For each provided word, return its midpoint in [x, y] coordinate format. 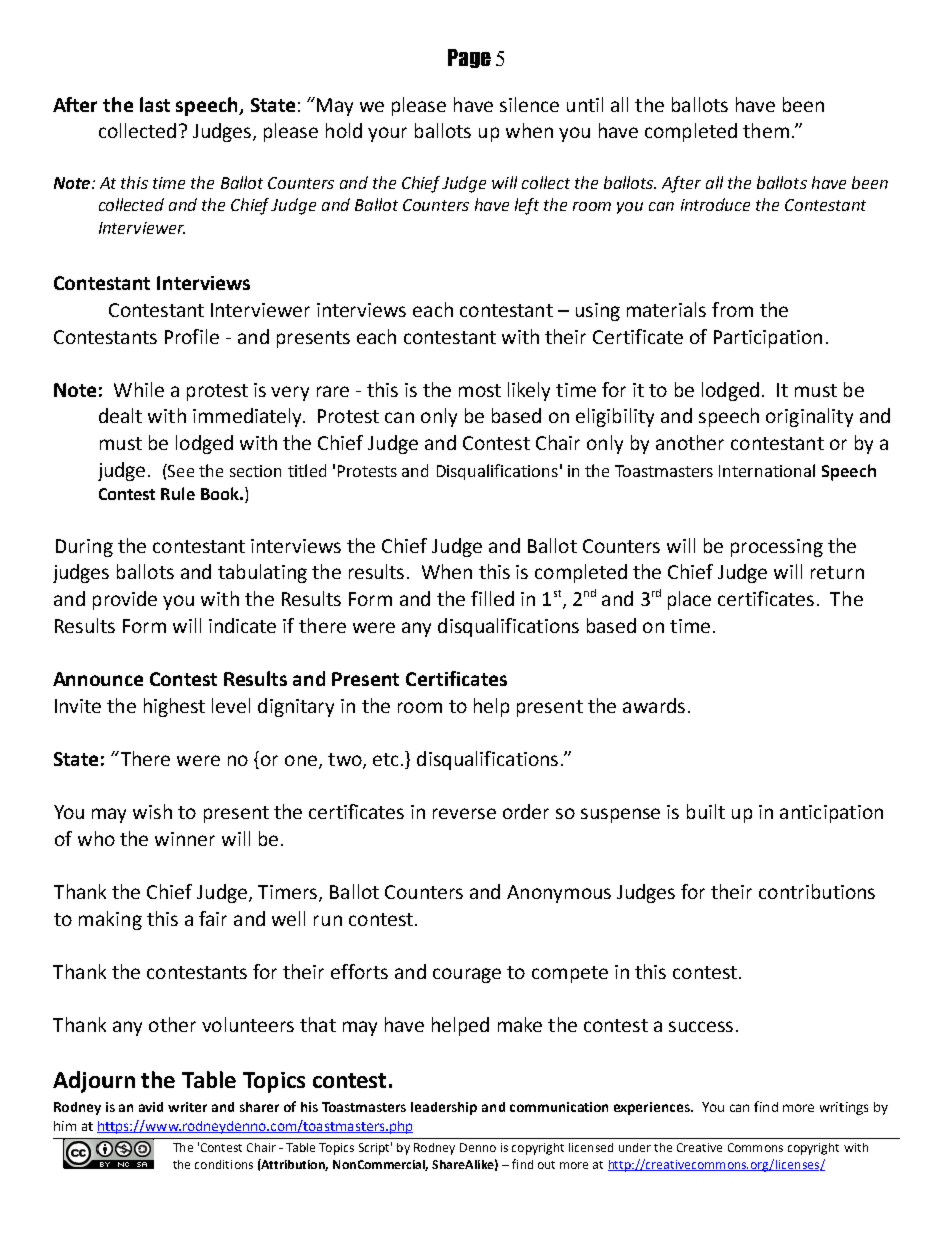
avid [151, 1107]
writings [844, 1108]
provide [125, 600]
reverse [464, 813]
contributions [817, 891]
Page [469, 58]
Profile [192, 336]
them [766, 130]
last [155, 104]
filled [492, 598]
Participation [768, 339]
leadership [444, 1108]
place [689, 600]
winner [185, 839]
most [480, 390]
